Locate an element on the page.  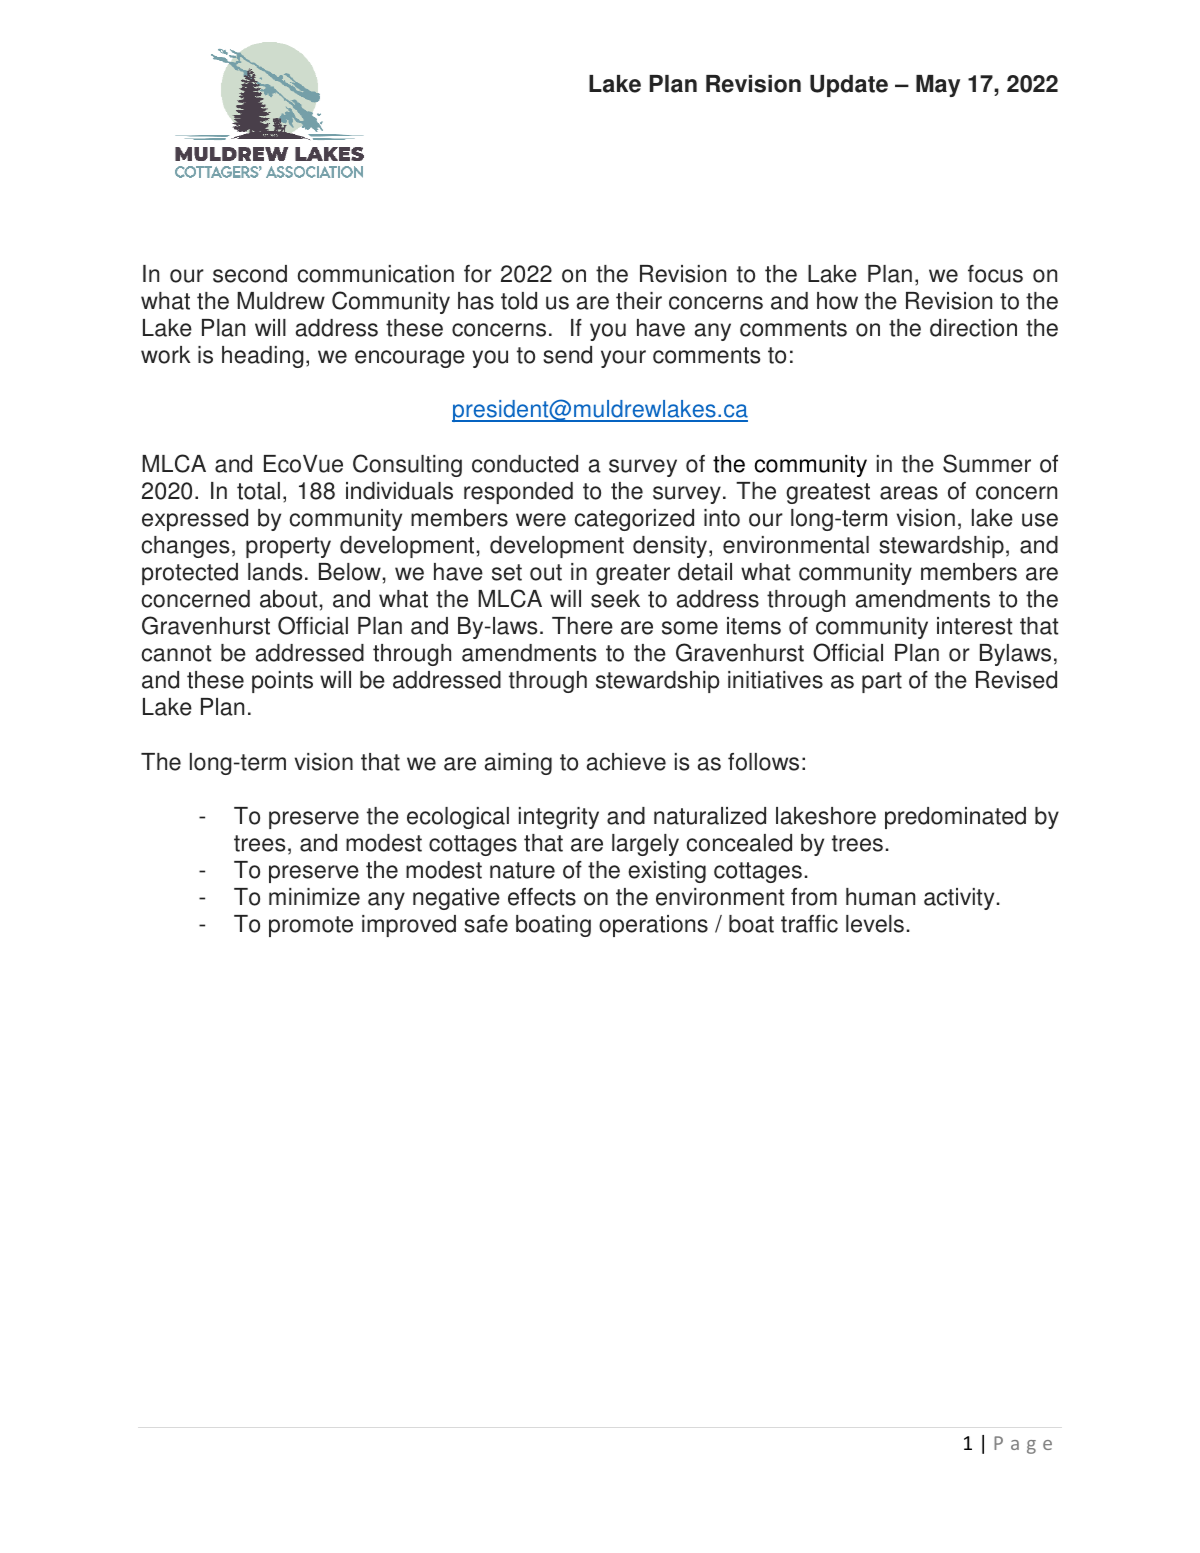
heading is located at coordinates (263, 357).
